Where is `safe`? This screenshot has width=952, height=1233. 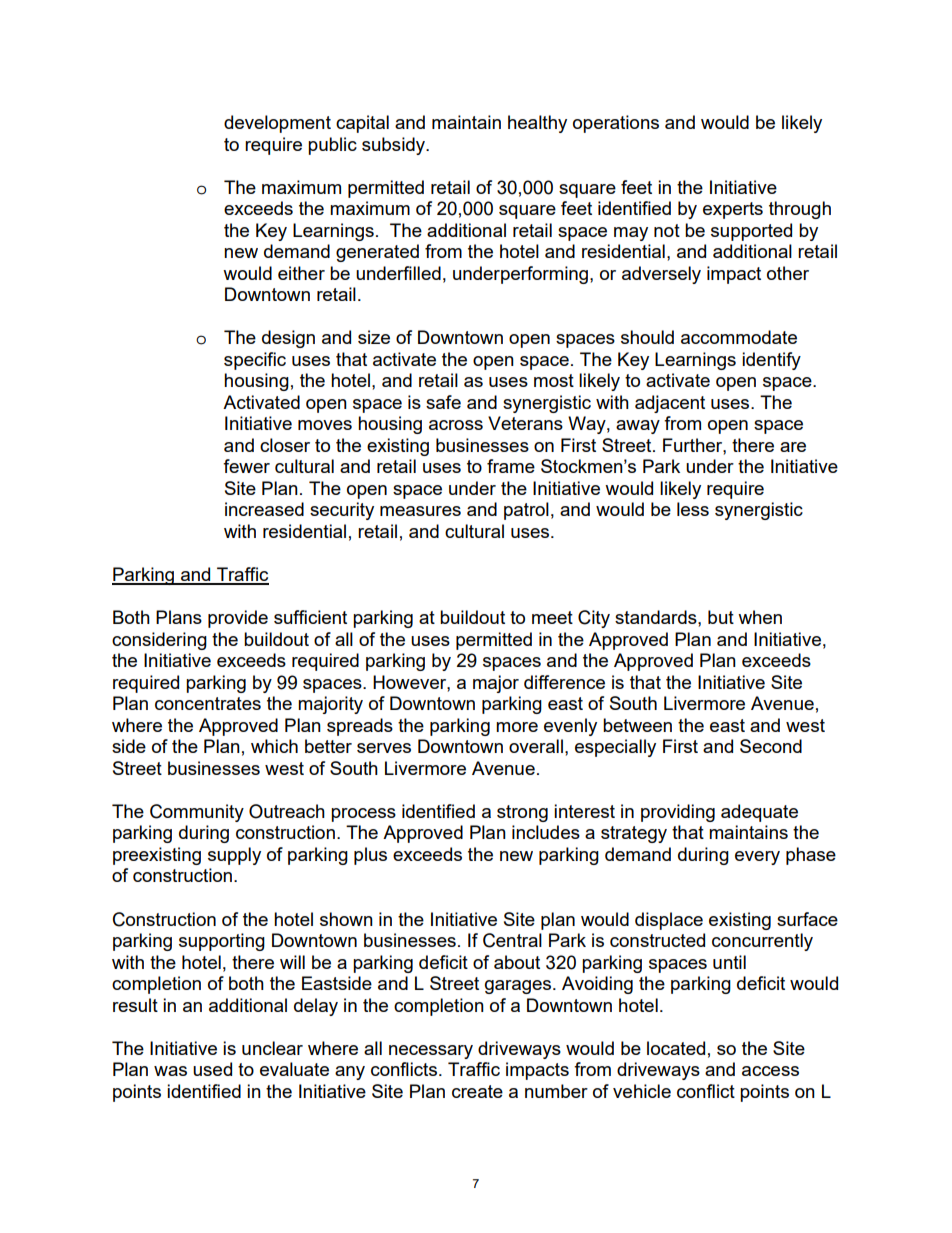 safe is located at coordinates (443, 402).
